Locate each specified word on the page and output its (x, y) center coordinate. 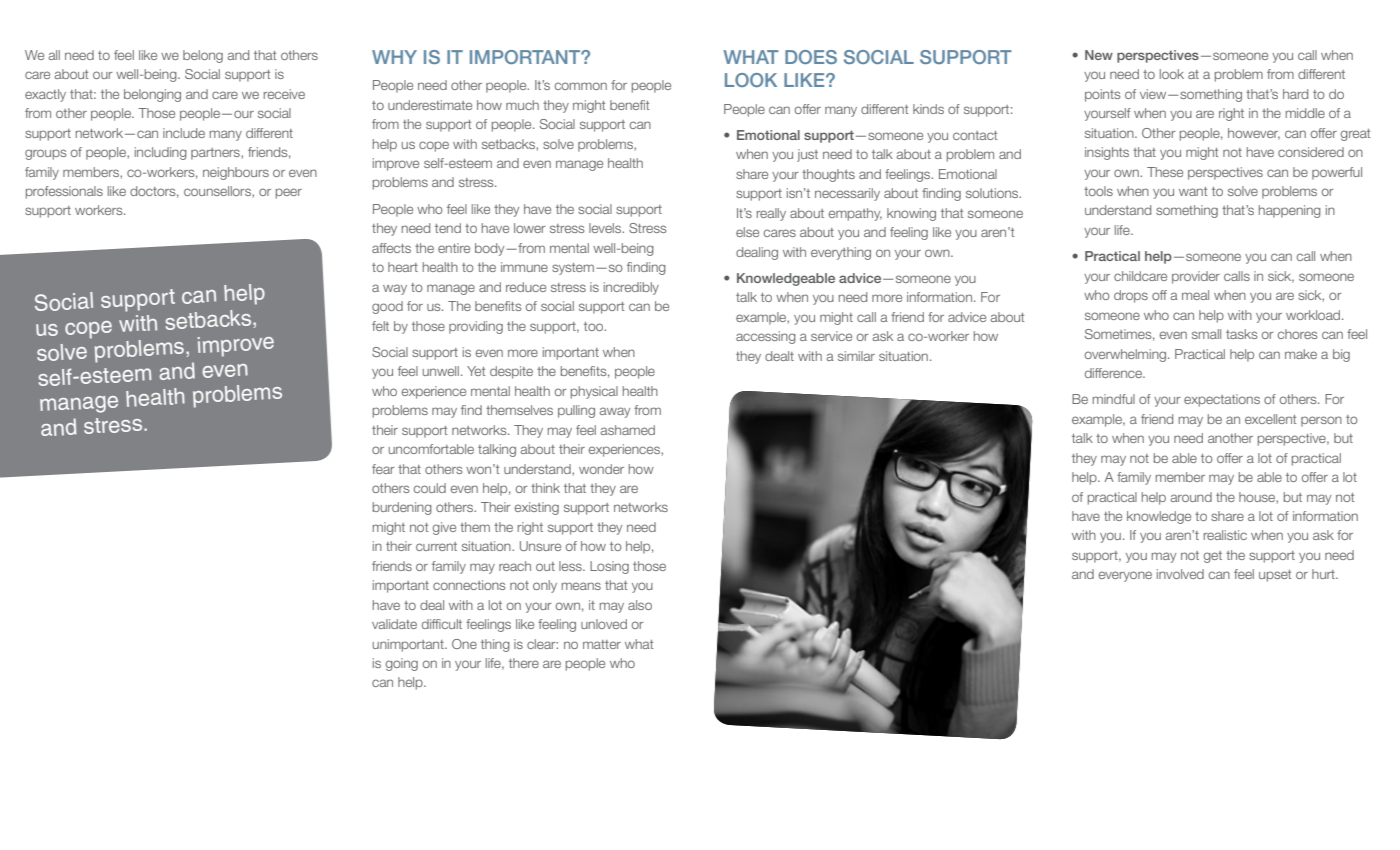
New (1099, 55)
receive (284, 94)
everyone (1125, 576)
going (402, 664)
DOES (811, 57)
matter (602, 644)
